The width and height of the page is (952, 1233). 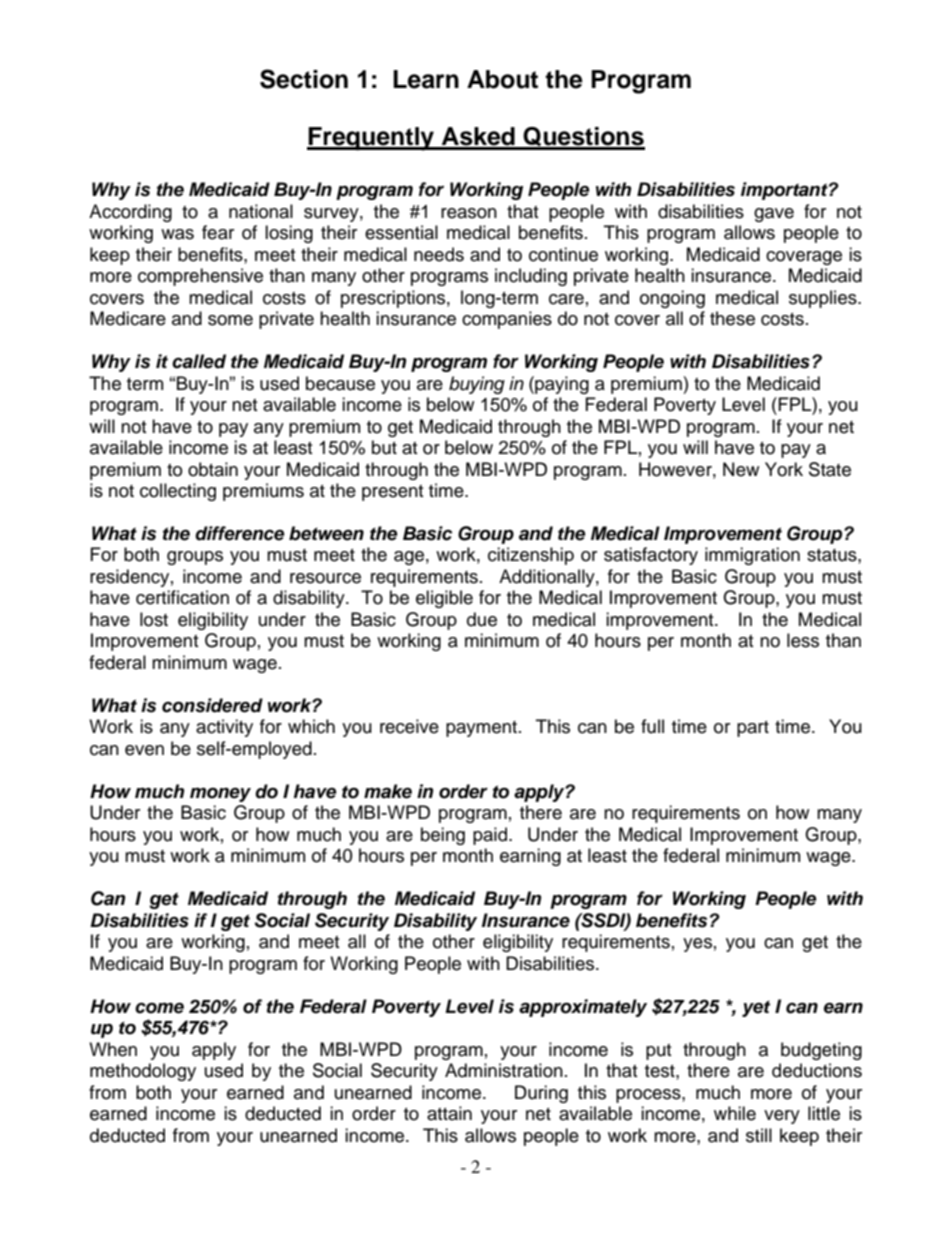 What do you see at coordinates (502, 79) in the page?
I see `About` at bounding box center [502, 79].
